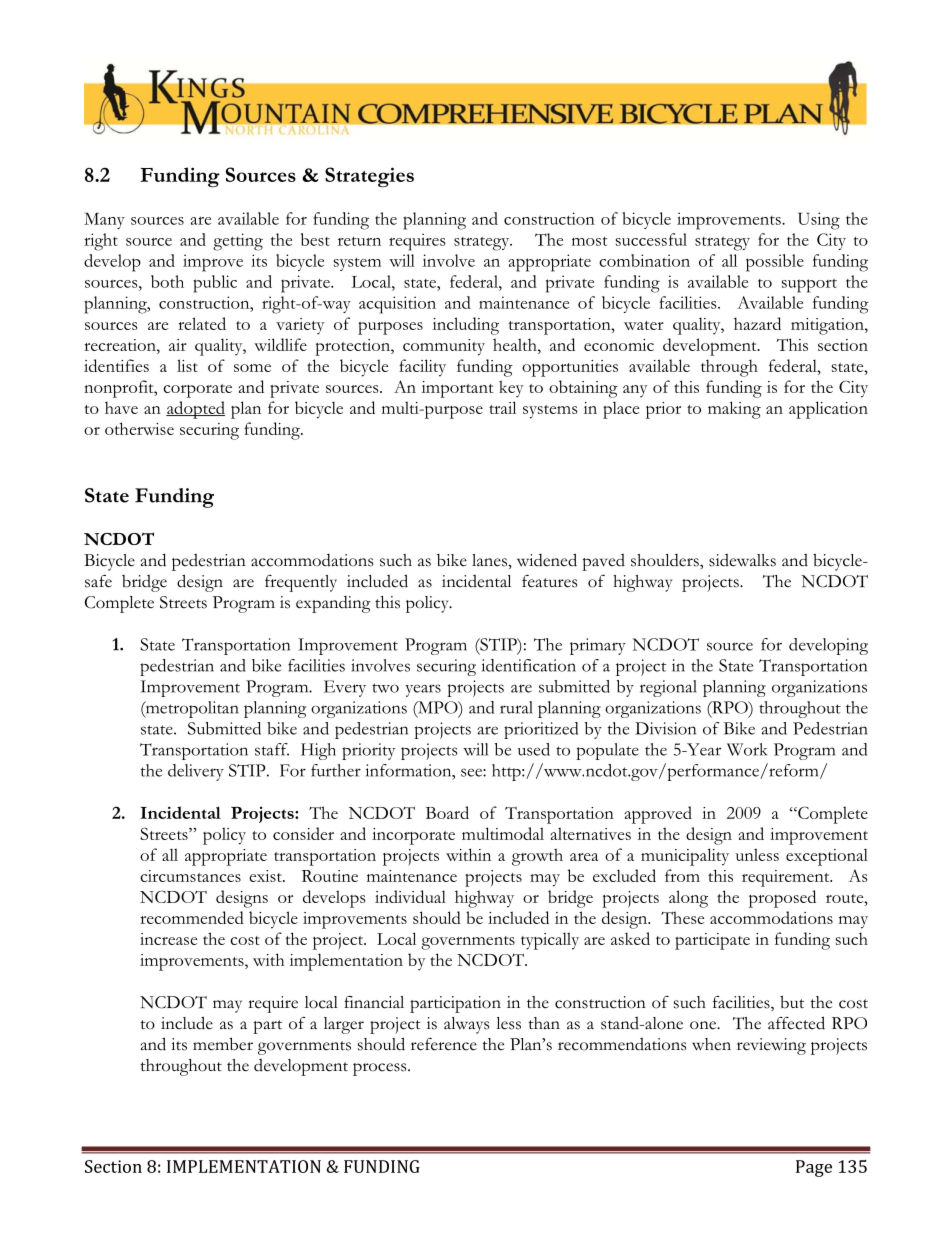 The height and width of the document is (1233, 952). Describe the element at coordinates (195, 410) in the document. I see `adopted` at that location.
